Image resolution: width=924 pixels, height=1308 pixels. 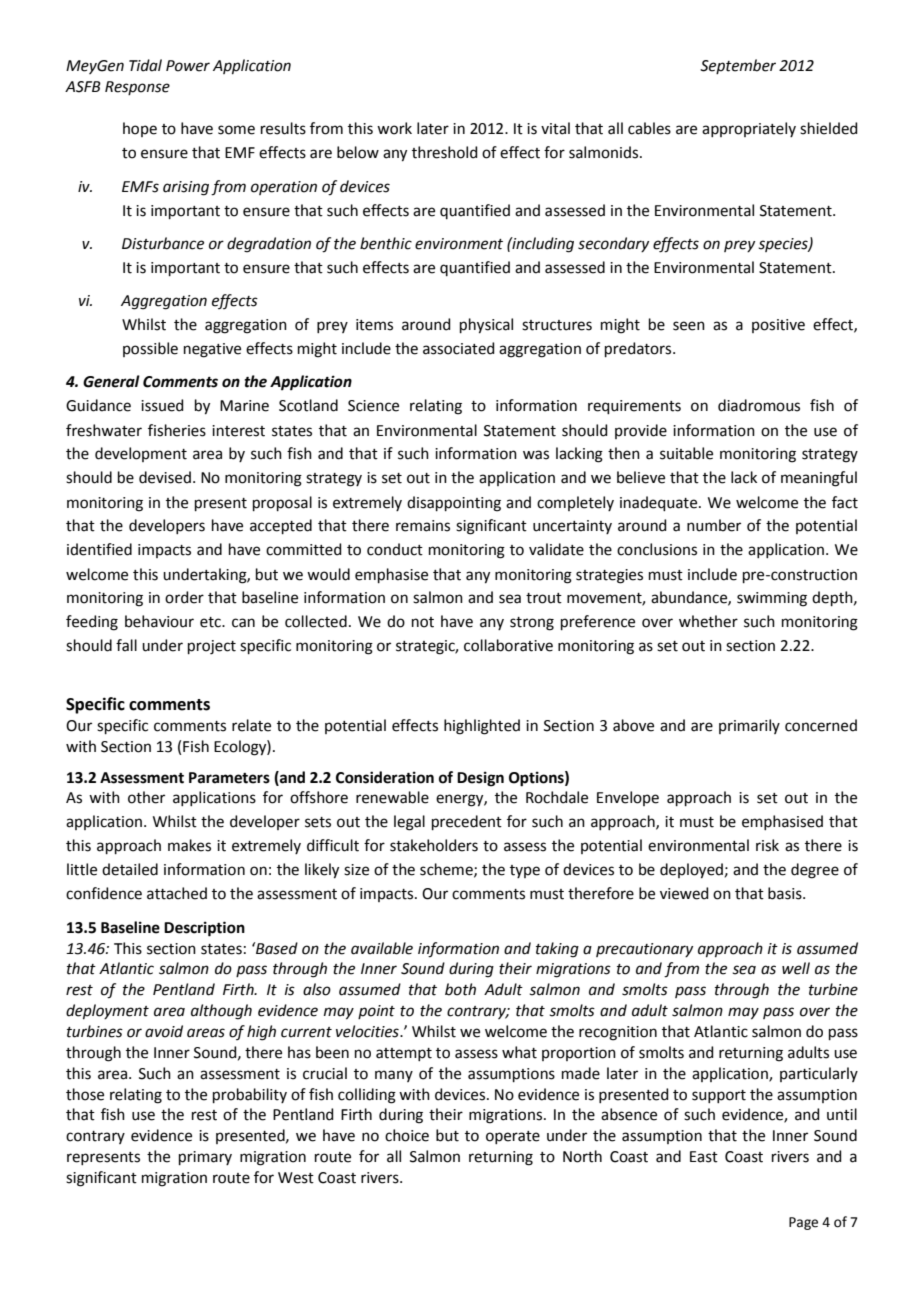 I want to click on number, so click(x=714, y=525).
